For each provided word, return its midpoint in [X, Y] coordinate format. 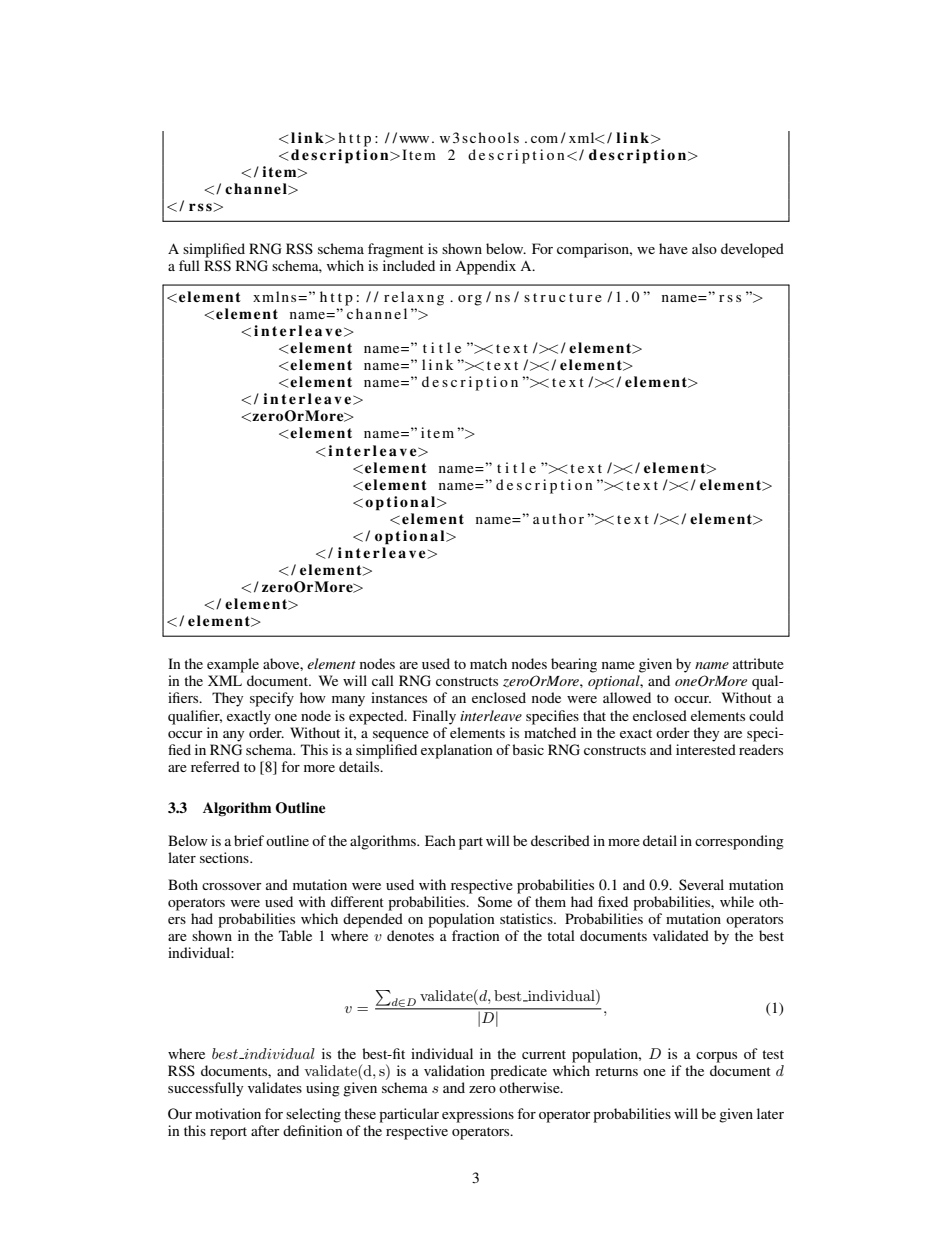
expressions [478, 1115]
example [233, 665]
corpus [716, 1057]
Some [495, 901]
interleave [491, 715]
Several [701, 884]
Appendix [485, 267]
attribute [758, 663]
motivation [228, 1113]
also [704, 248]
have [673, 248]
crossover [232, 886]
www [414, 139]
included [409, 265]
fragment [396, 250]
